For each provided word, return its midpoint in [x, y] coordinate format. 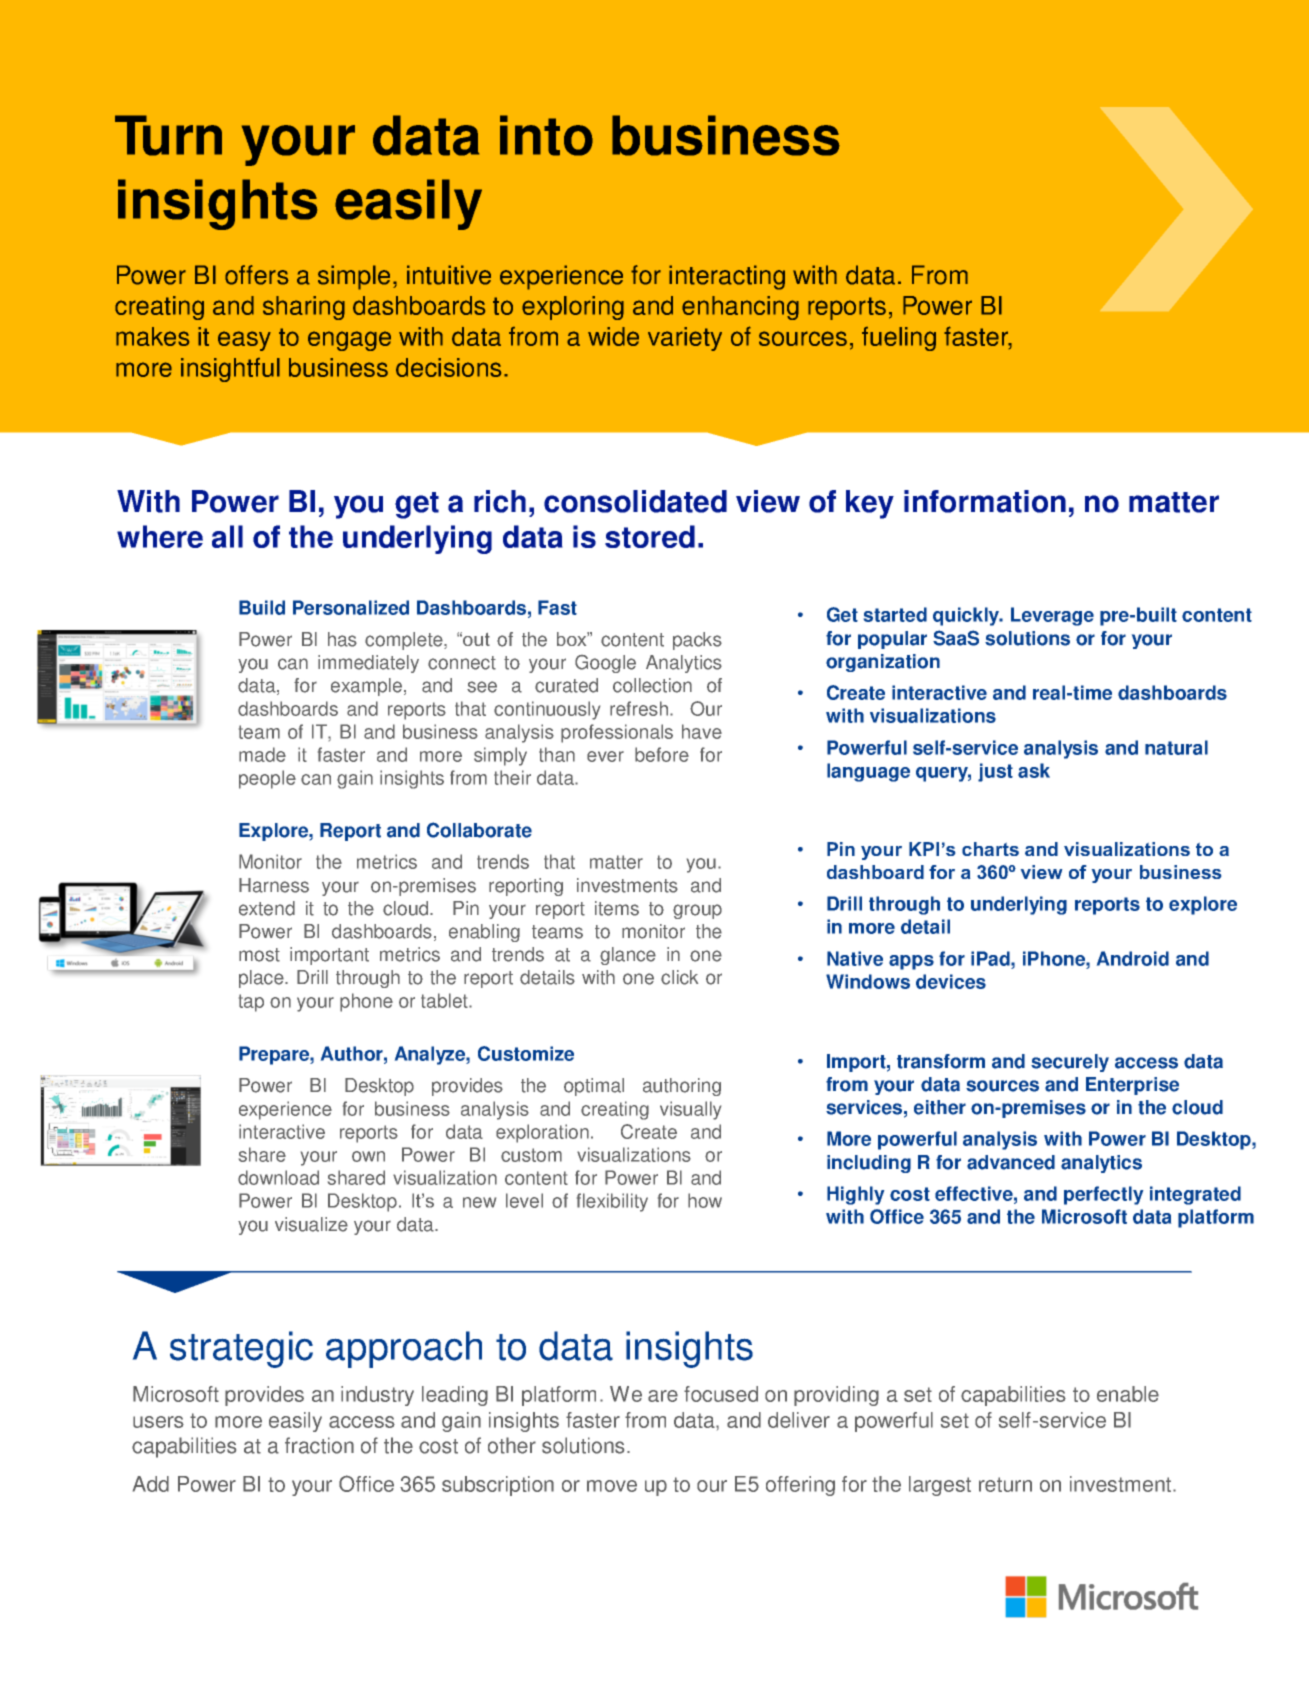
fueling [899, 339]
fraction [319, 1445]
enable [1128, 1394]
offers [257, 275]
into [546, 135]
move [612, 1486]
